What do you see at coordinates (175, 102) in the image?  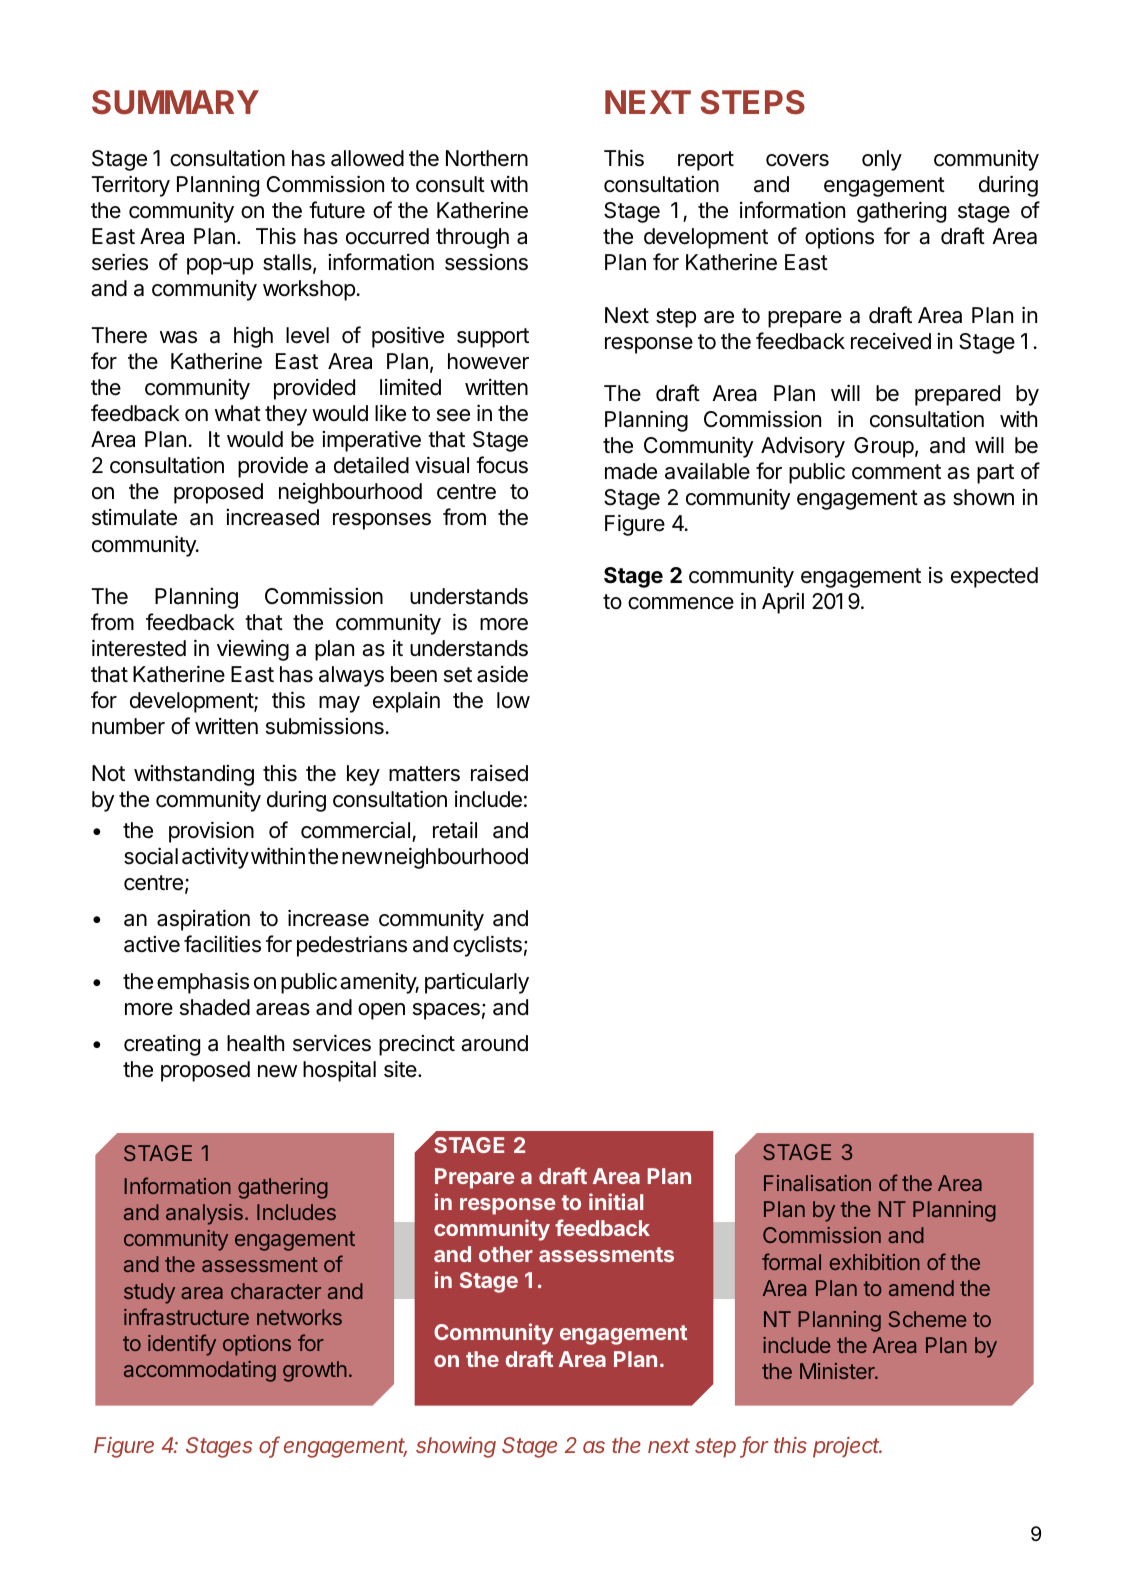 I see `SUMMARY` at bounding box center [175, 102].
